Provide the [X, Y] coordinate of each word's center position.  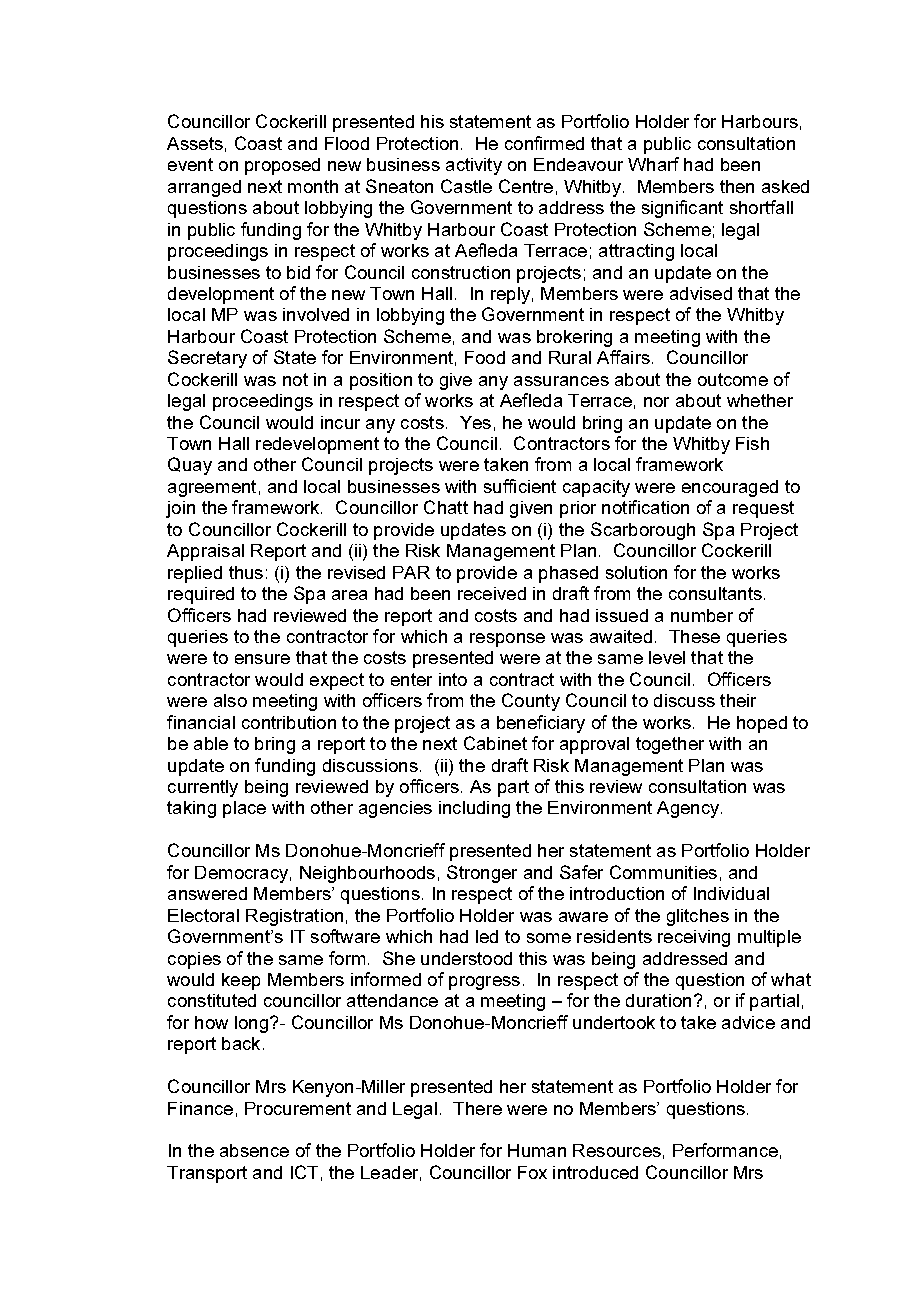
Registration [294, 917]
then [737, 186]
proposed [282, 166]
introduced [595, 1172]
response [507, 640]
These [694, 636]
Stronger [482, 874]
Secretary [207, 359]
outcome [733, 379]
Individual [731, 893]
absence [254, 1150]
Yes [475, 422]
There [477, 1108]
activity [474, 166]
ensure [262, 659]
